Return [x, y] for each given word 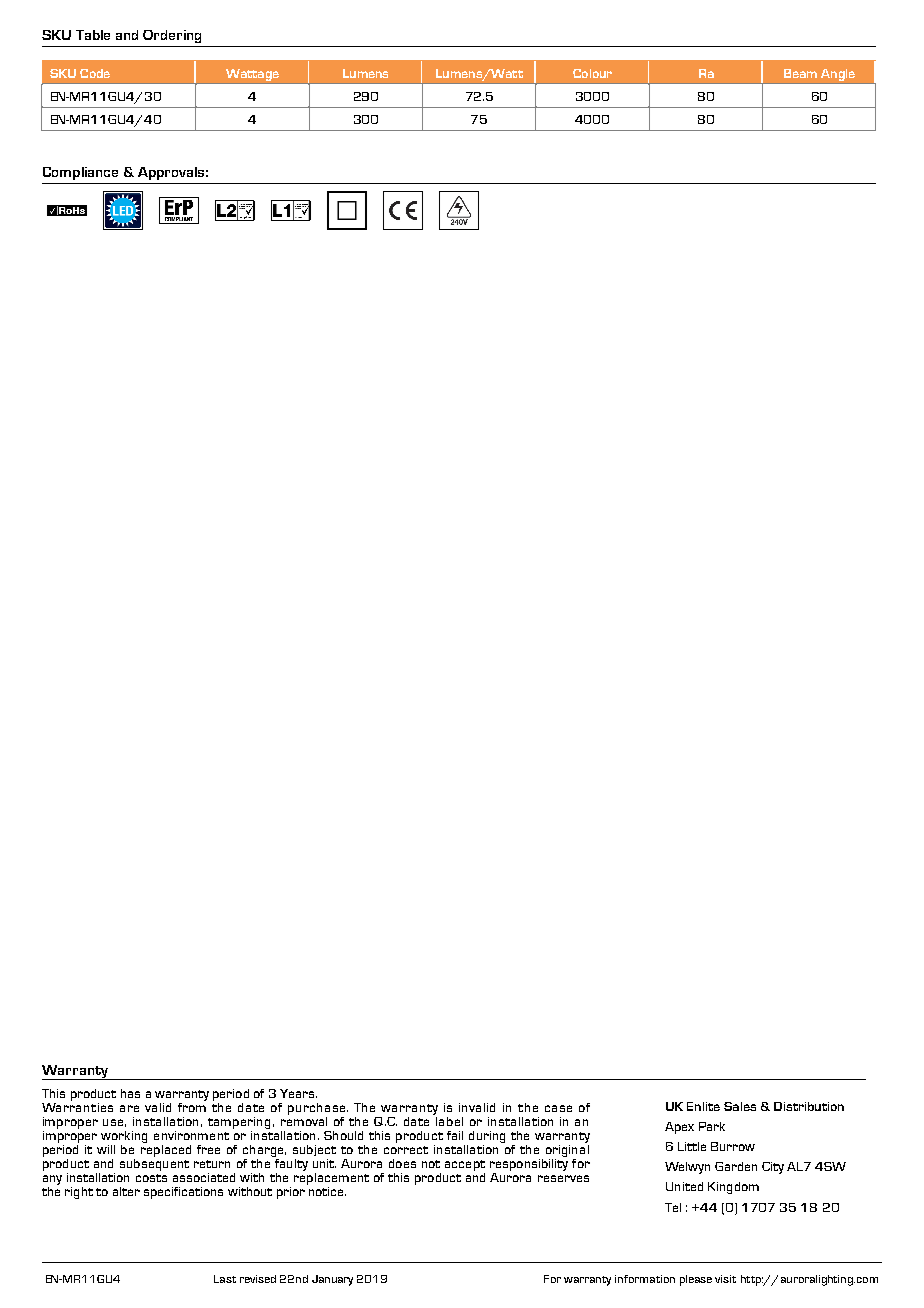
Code [95, 73]
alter [126, 1191]
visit [725, 1279]
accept [465, 1165]
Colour [592, 73]
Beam [800, 73]
